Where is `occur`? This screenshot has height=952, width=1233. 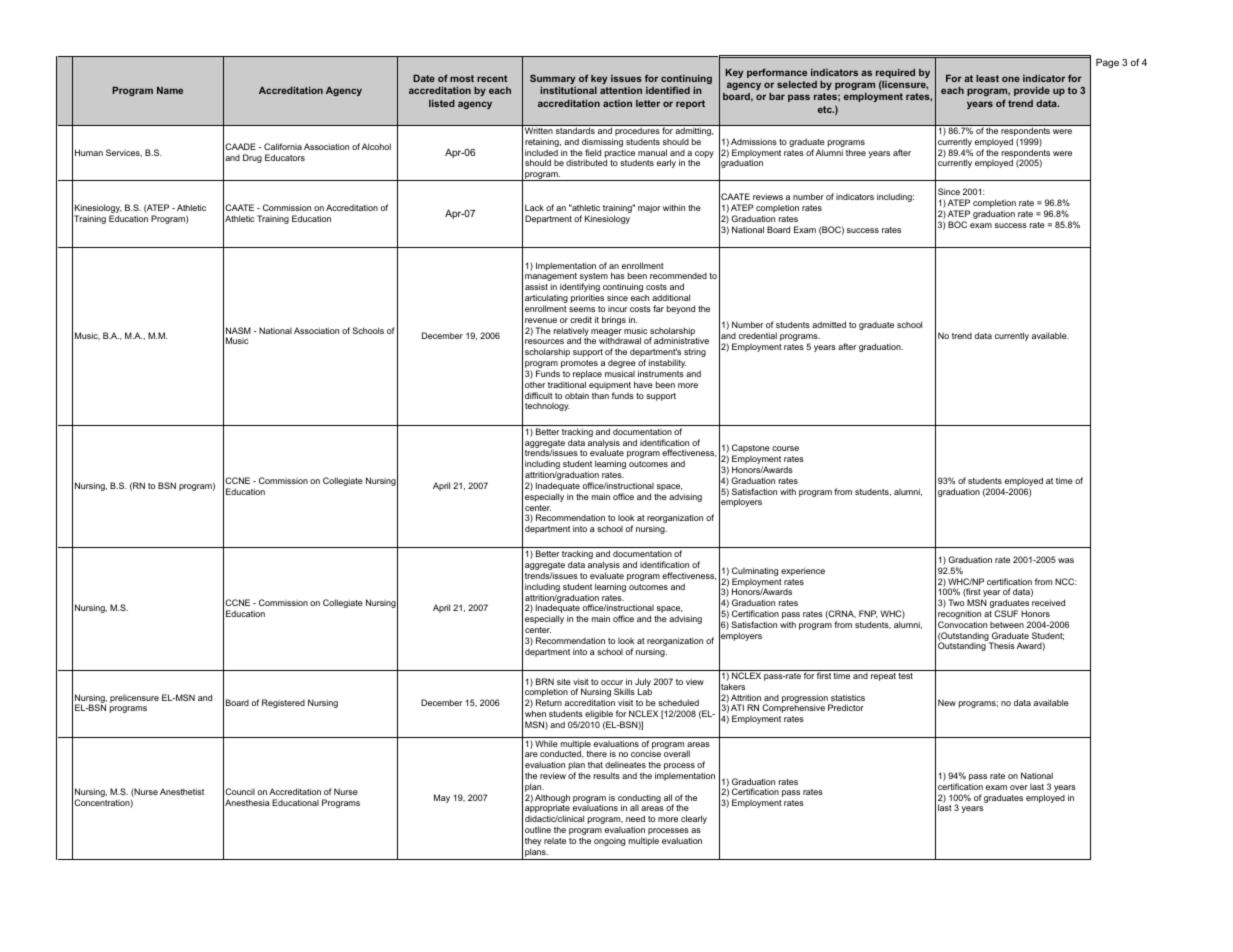
occur is located at coordinates (612, 682).
